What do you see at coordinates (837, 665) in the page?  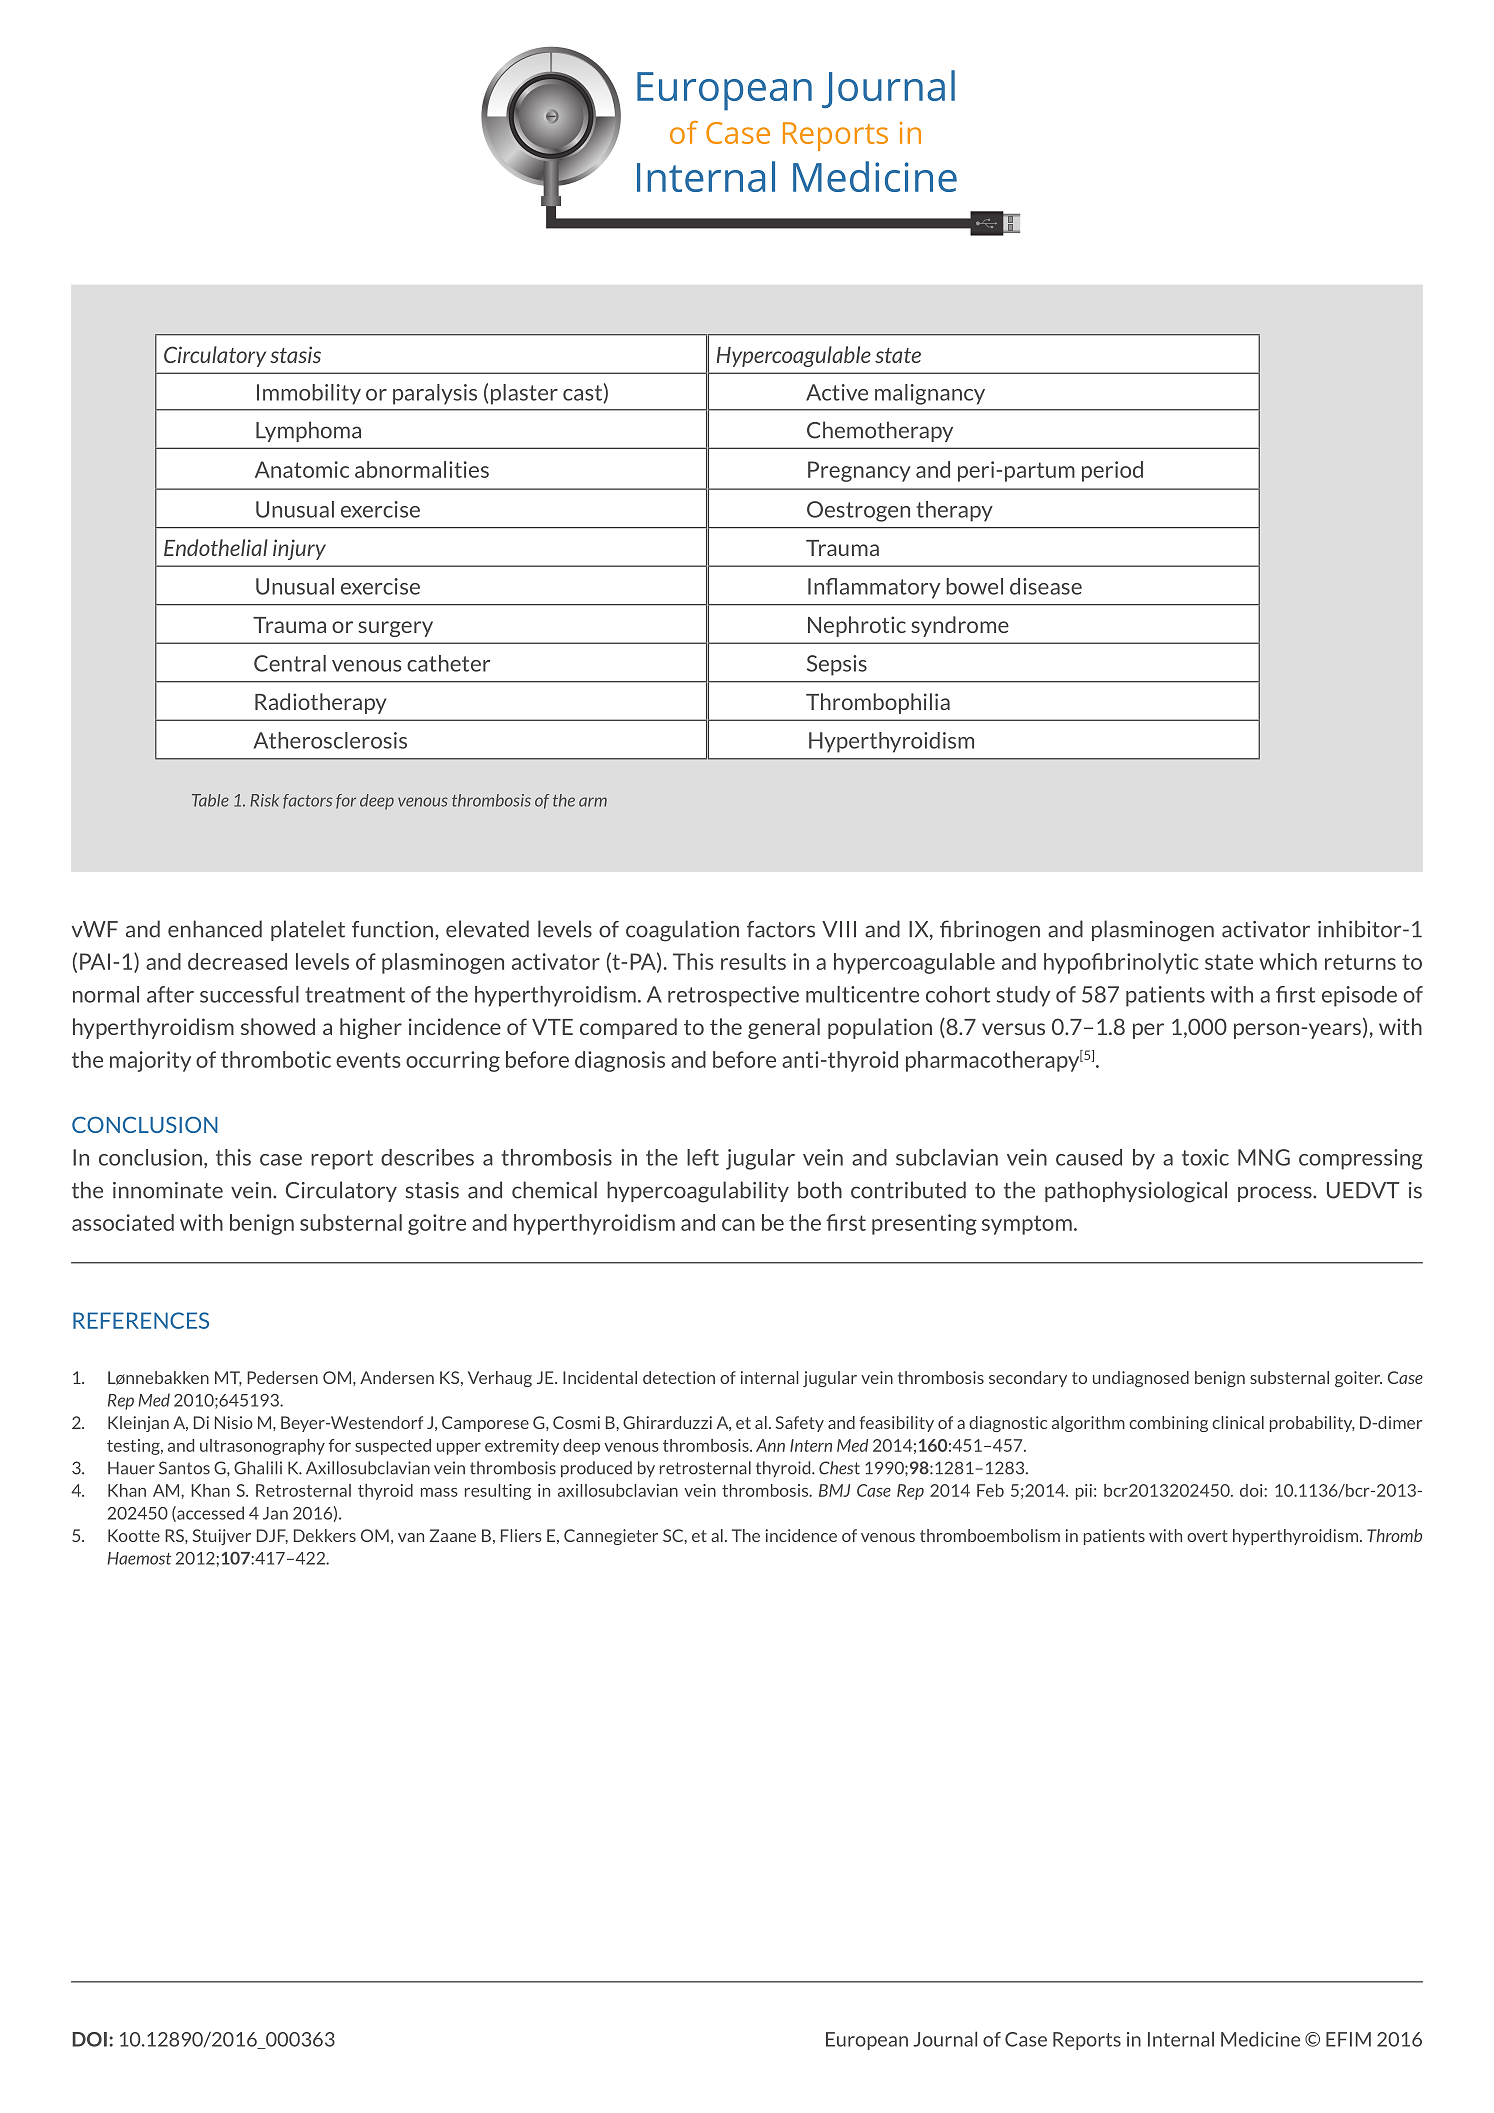 I see `Sepsis` at bounding box center [837, 665].
